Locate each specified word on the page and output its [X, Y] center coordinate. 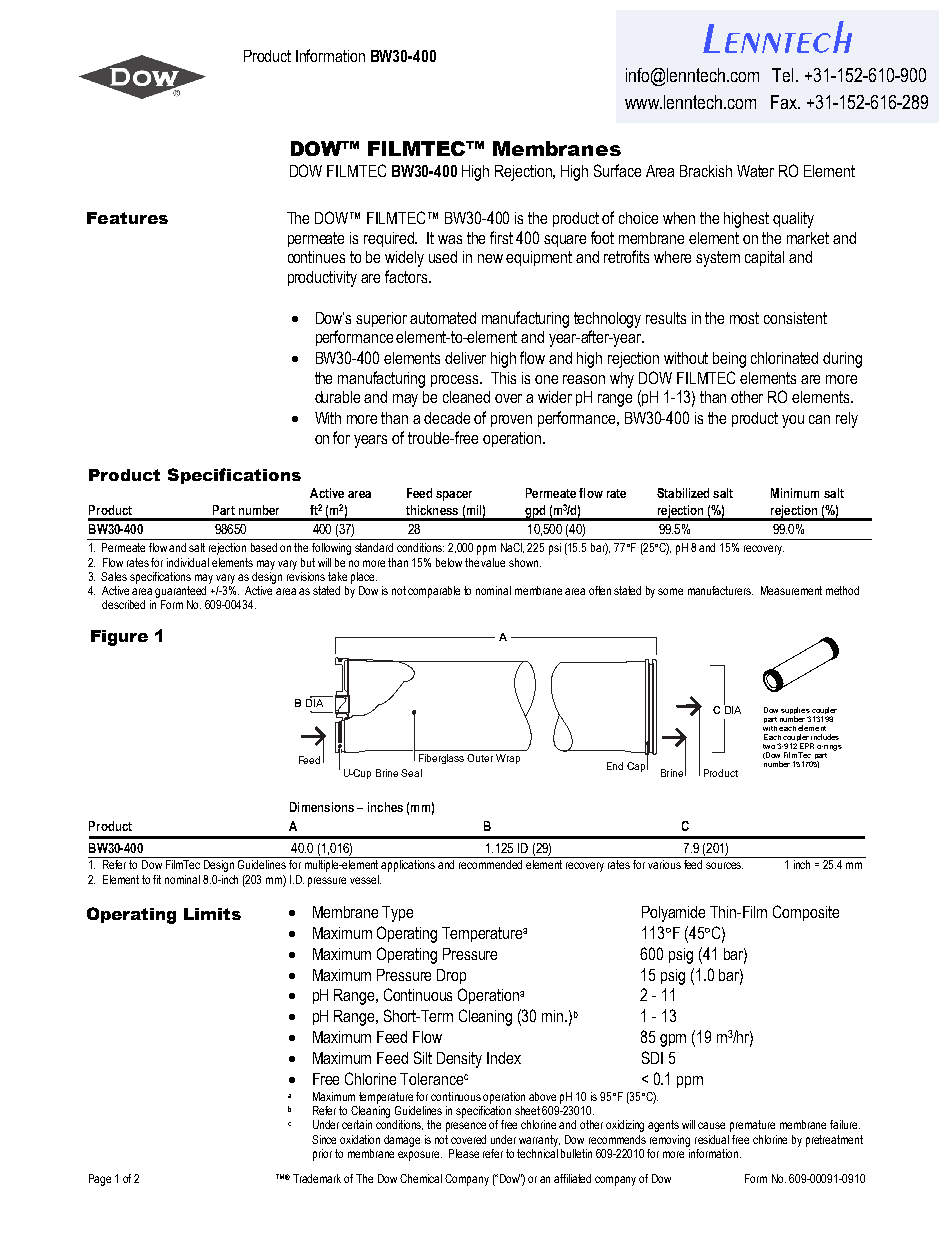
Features [127, 218]
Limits [212, 914]
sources [724, 865]
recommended [490, 864]
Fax [785, 102]
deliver [465, 358]
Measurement [791, 590]
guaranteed [180, 592]
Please [464, 1153]
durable [337, 397]
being [729, 360]
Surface [617, 170]
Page [100, 1180]
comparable [434, 592]
